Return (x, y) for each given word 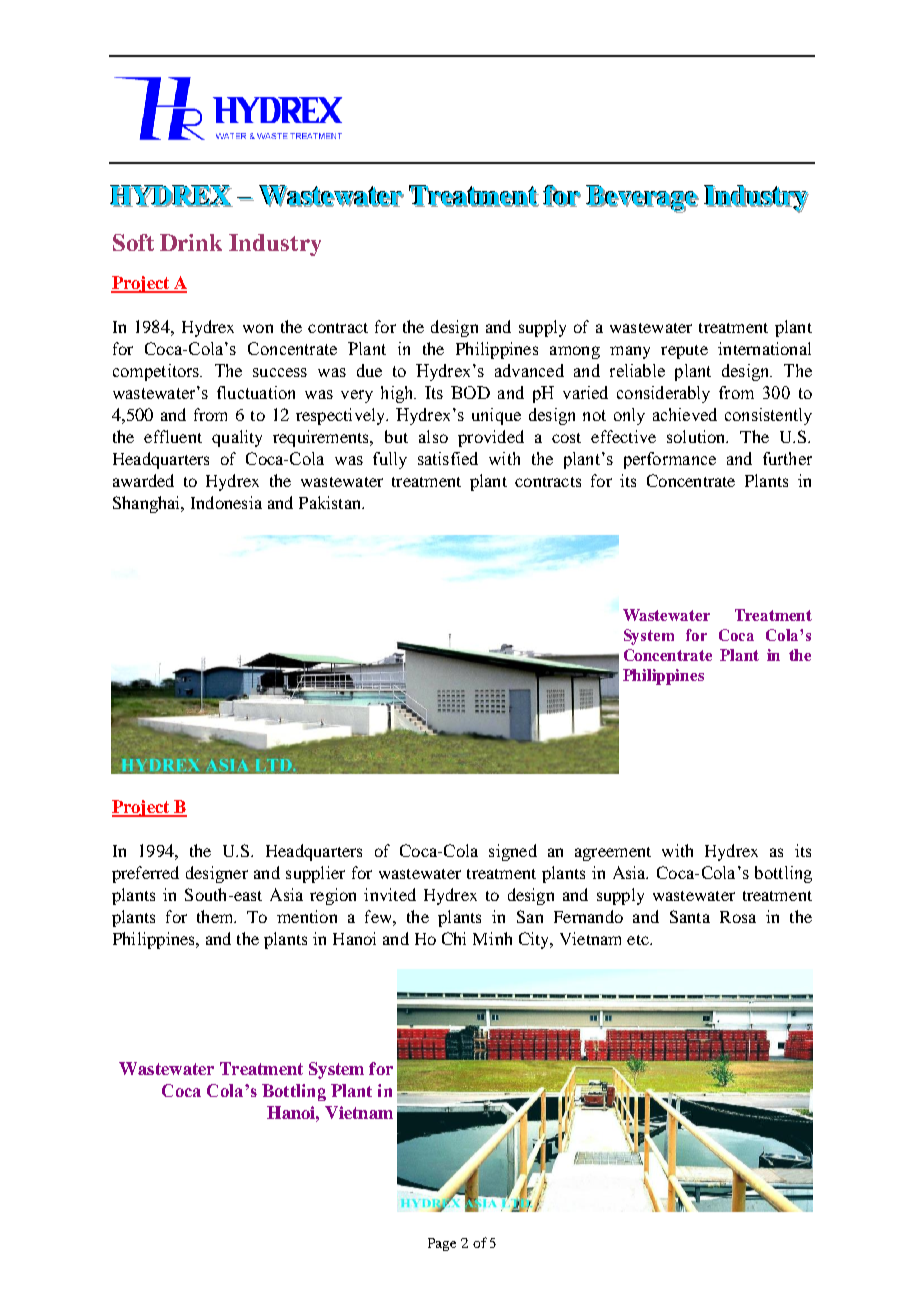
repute (684, 352)
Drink (191, 242)
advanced (529, 370)
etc (639, 940)
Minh (492, 938)
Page (442, 1244)
